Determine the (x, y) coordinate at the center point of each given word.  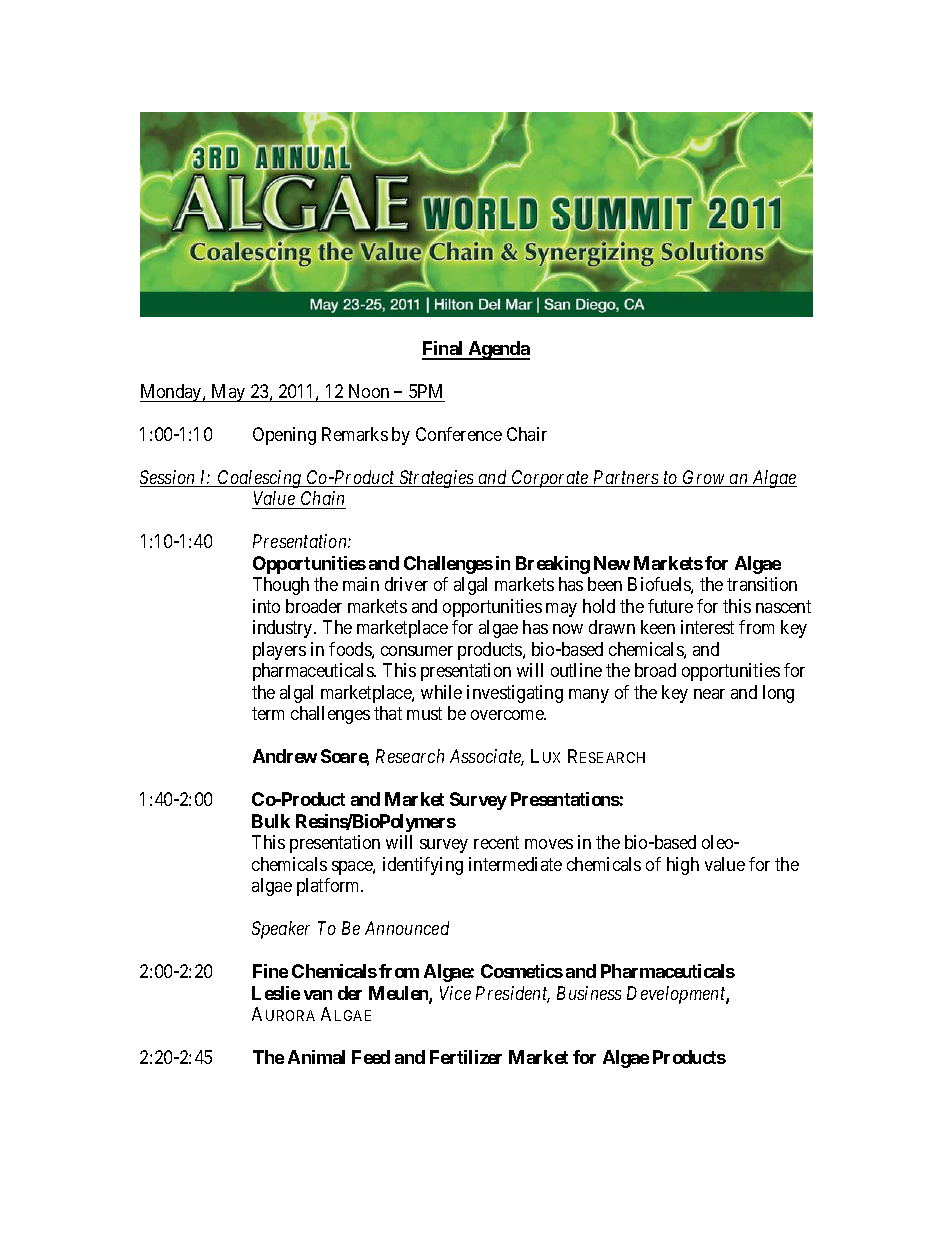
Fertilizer (466, 1057)
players (279, 651)
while (441, 692)
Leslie (276, 993)
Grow (704, 478)
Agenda (498, 350)
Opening (284, 436)
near (709, 694)
